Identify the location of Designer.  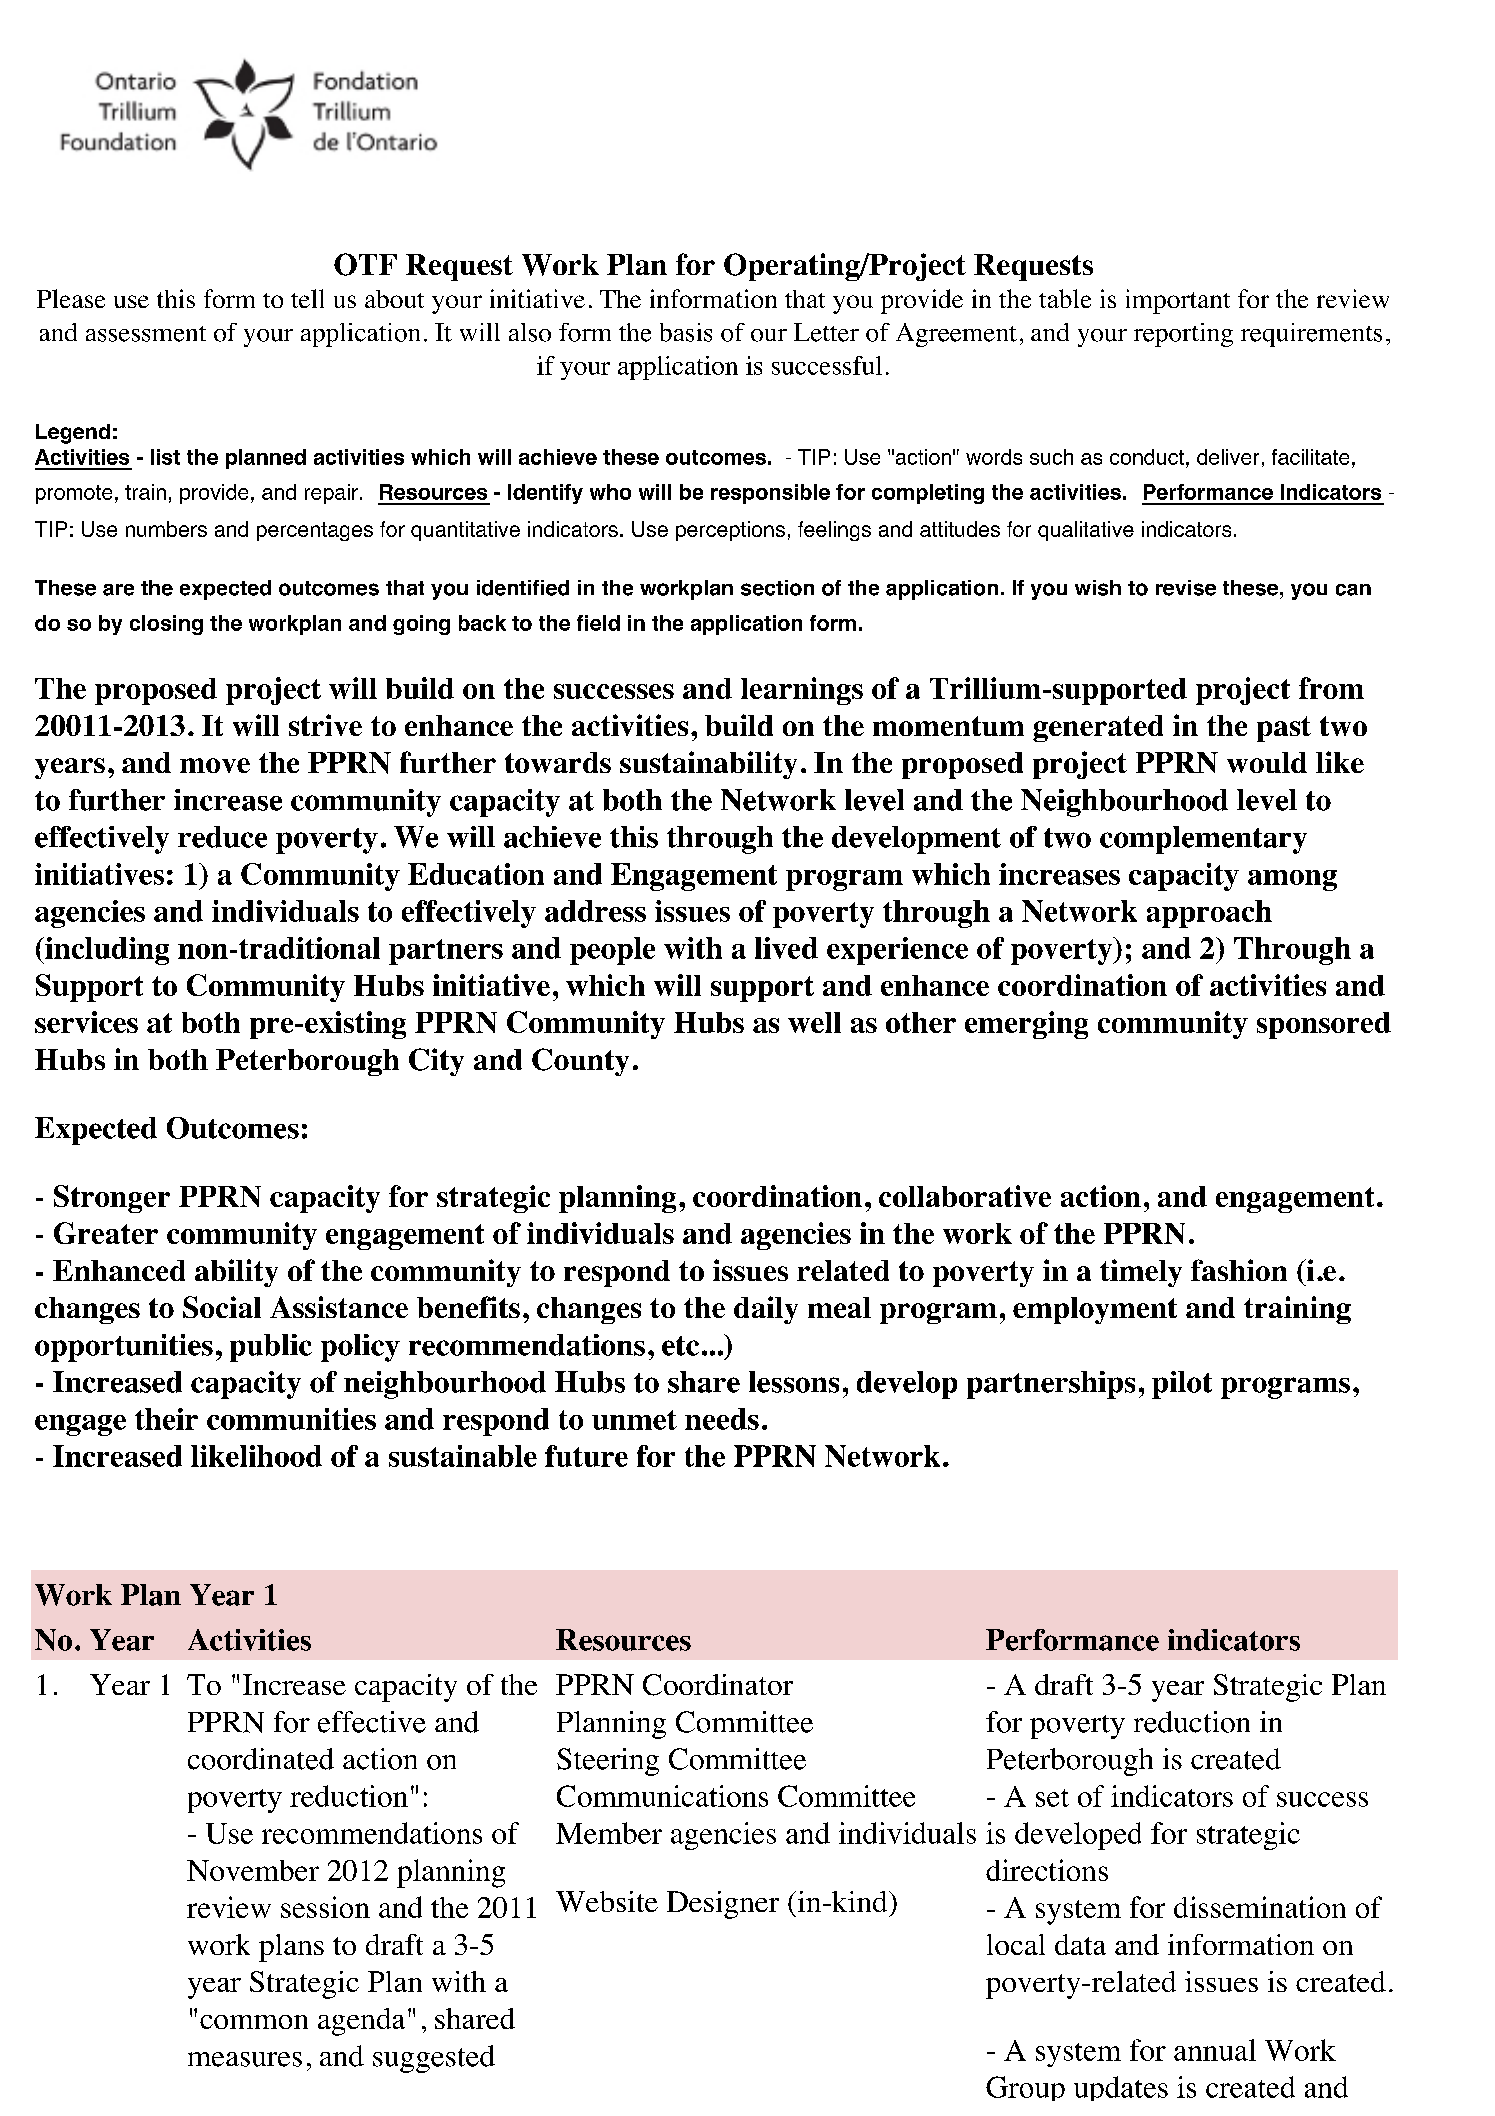
(723, 1905).
